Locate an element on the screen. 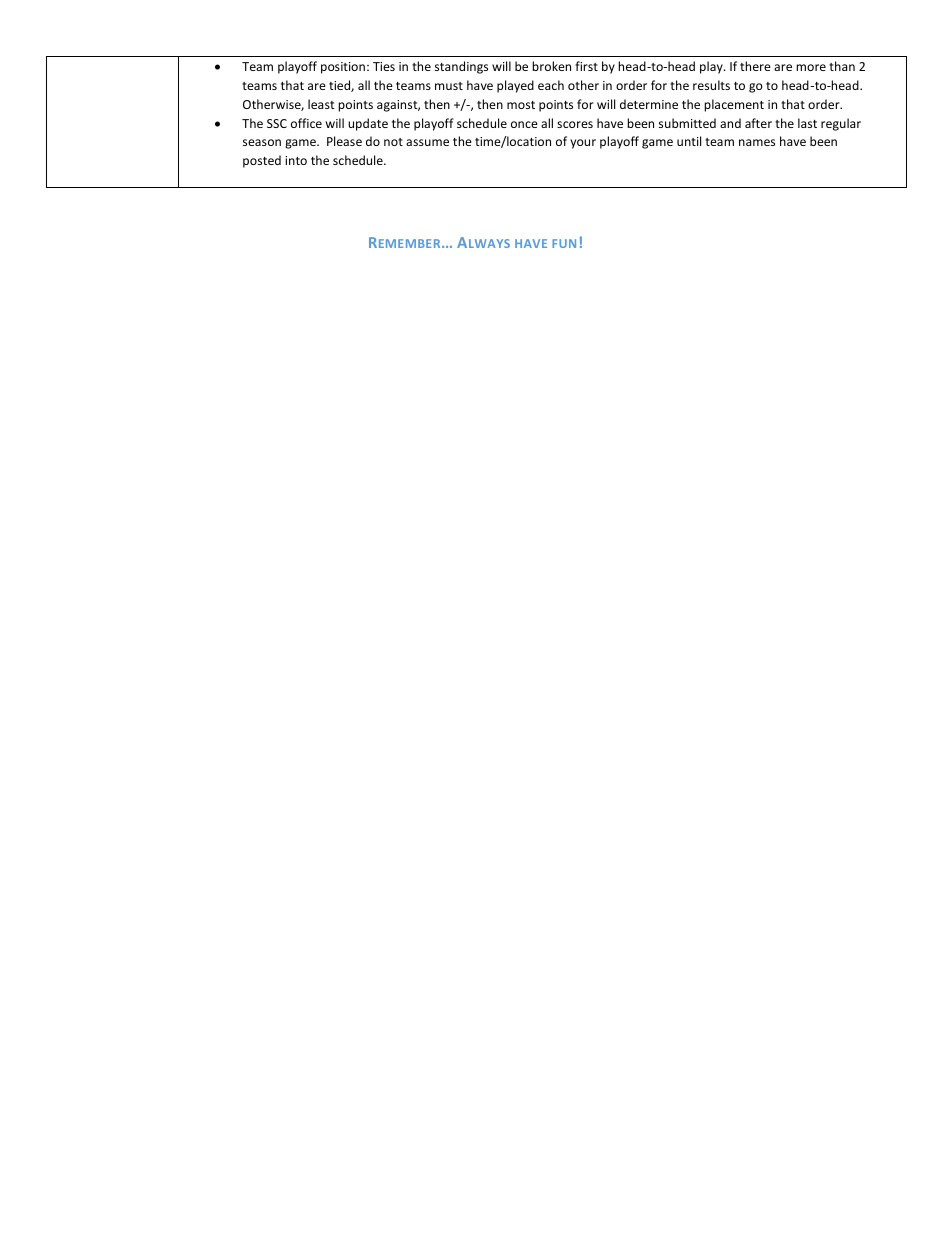 The height and width of the screenshot is (1233, 952). results is located at coordinates (711, 85).
